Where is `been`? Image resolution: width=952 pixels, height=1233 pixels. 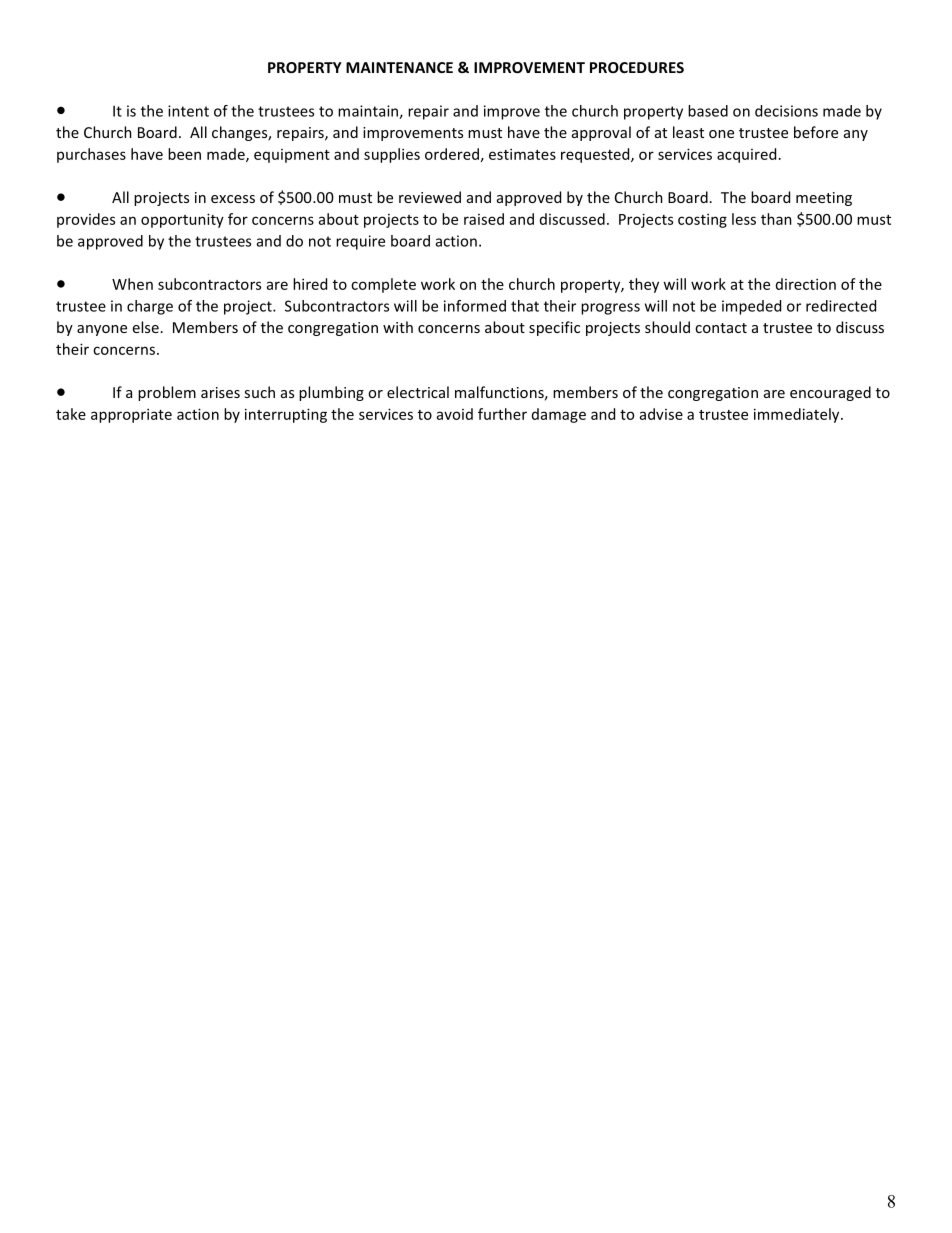 been is located at coordinates (184, 154).
